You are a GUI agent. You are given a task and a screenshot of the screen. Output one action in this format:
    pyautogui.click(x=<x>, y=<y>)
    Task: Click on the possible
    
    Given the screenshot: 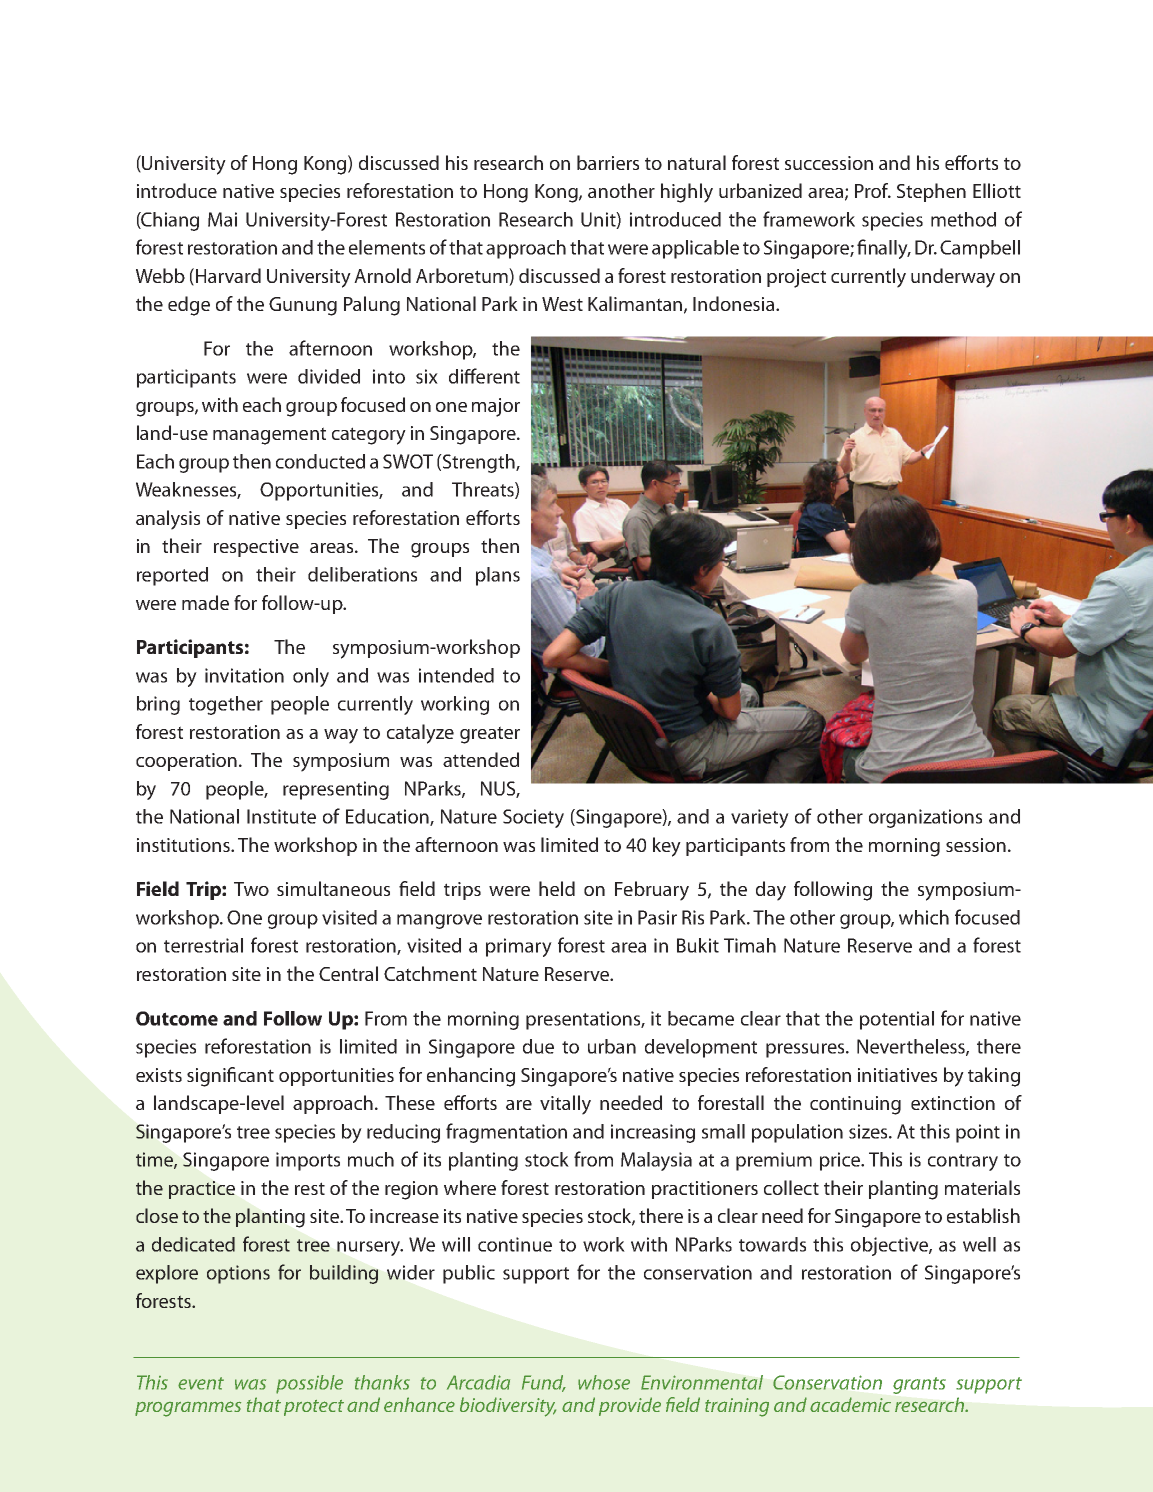 What is the action you would take?
    pyautogui.click(x=309, y=1384)
